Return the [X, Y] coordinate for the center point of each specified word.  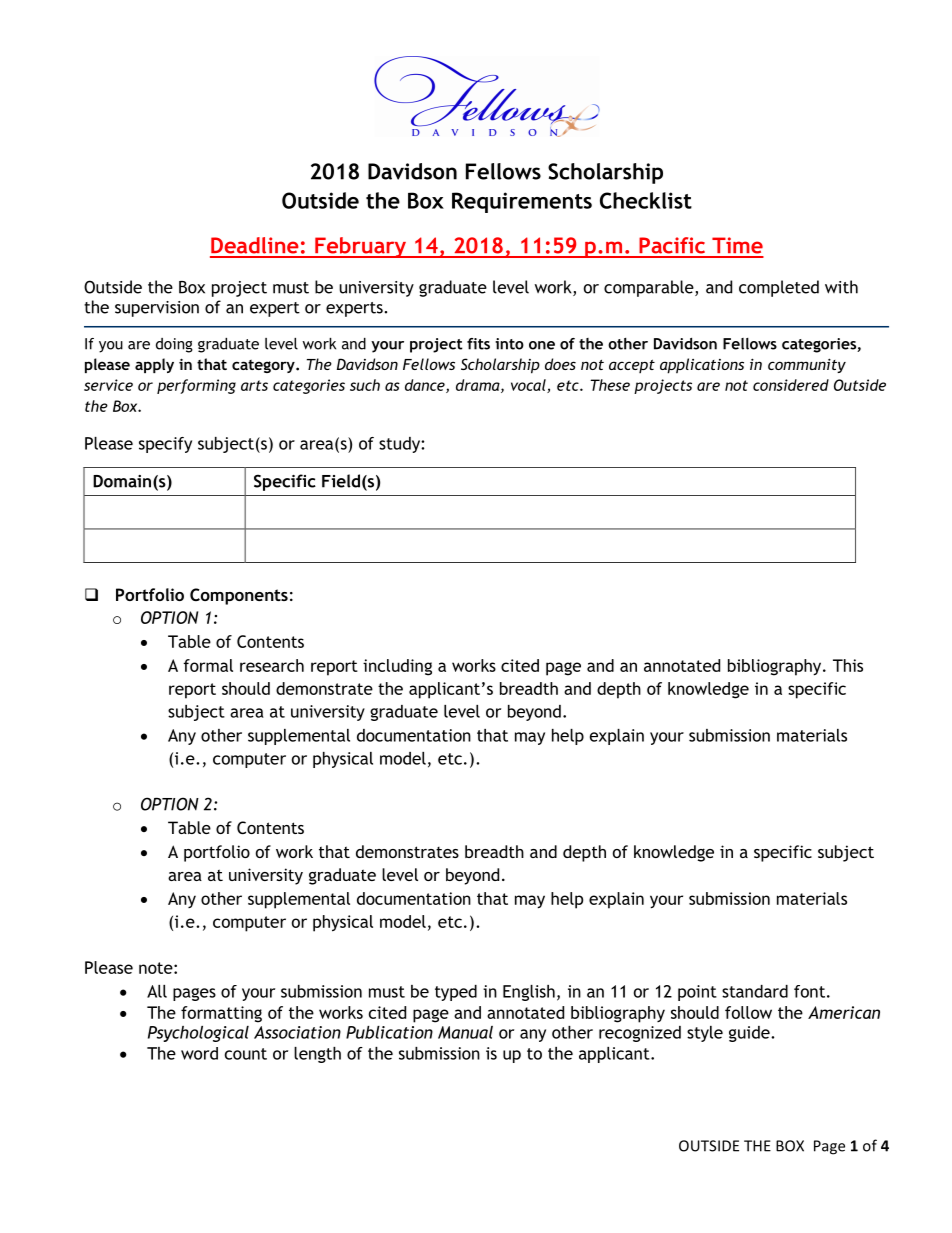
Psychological [198, 1034]
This [848, 665]
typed [456, 993]
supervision [157, 309]
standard [755, 991]
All [157, 991]
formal [208, 665]
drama [479, 386]
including [397, 667]
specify [165, 445]
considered [791, 385]
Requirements [522, 202]
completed [779, 288]
